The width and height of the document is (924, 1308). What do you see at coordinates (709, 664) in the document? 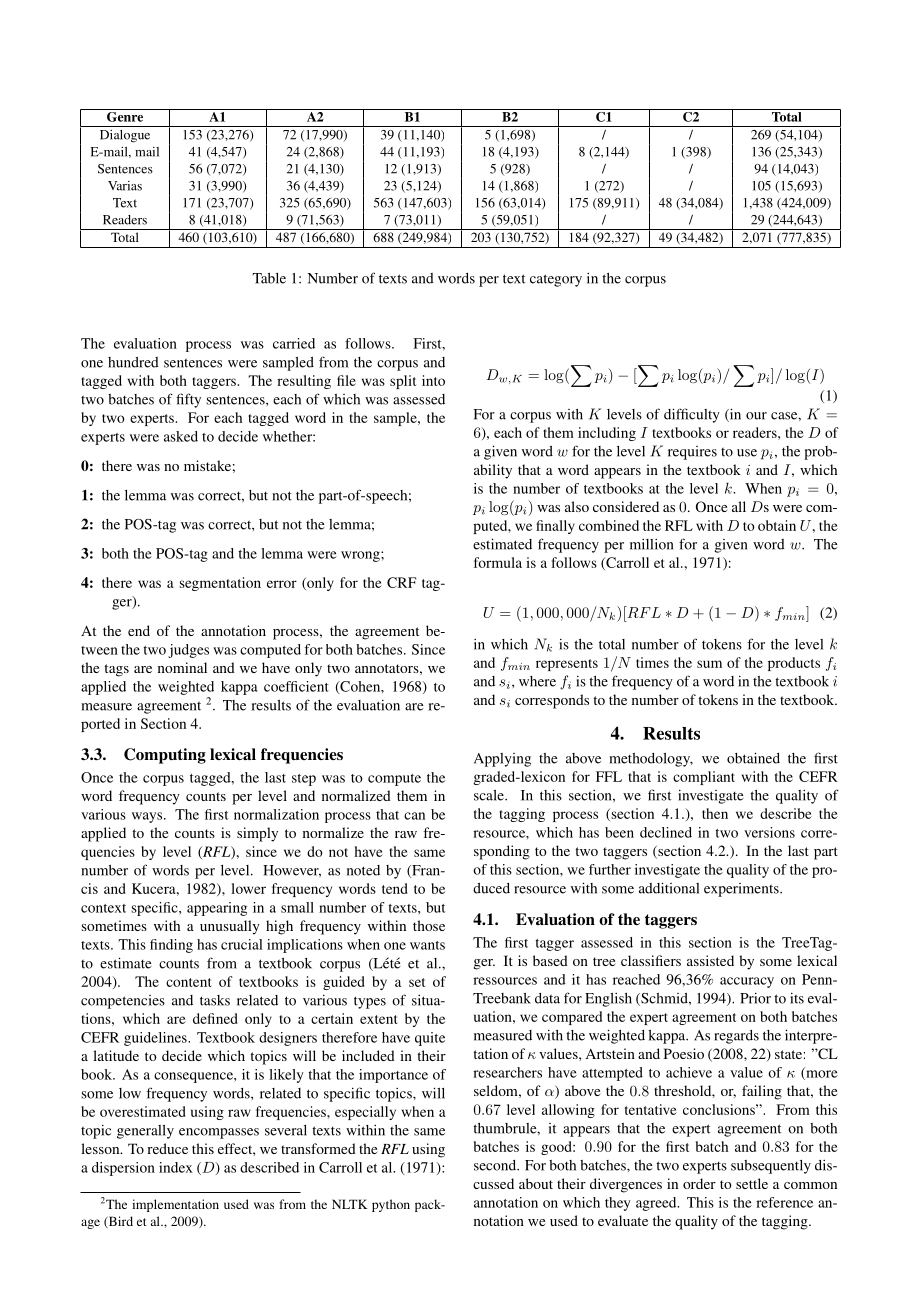
I see `sum` at bounding box center [709, 664].
